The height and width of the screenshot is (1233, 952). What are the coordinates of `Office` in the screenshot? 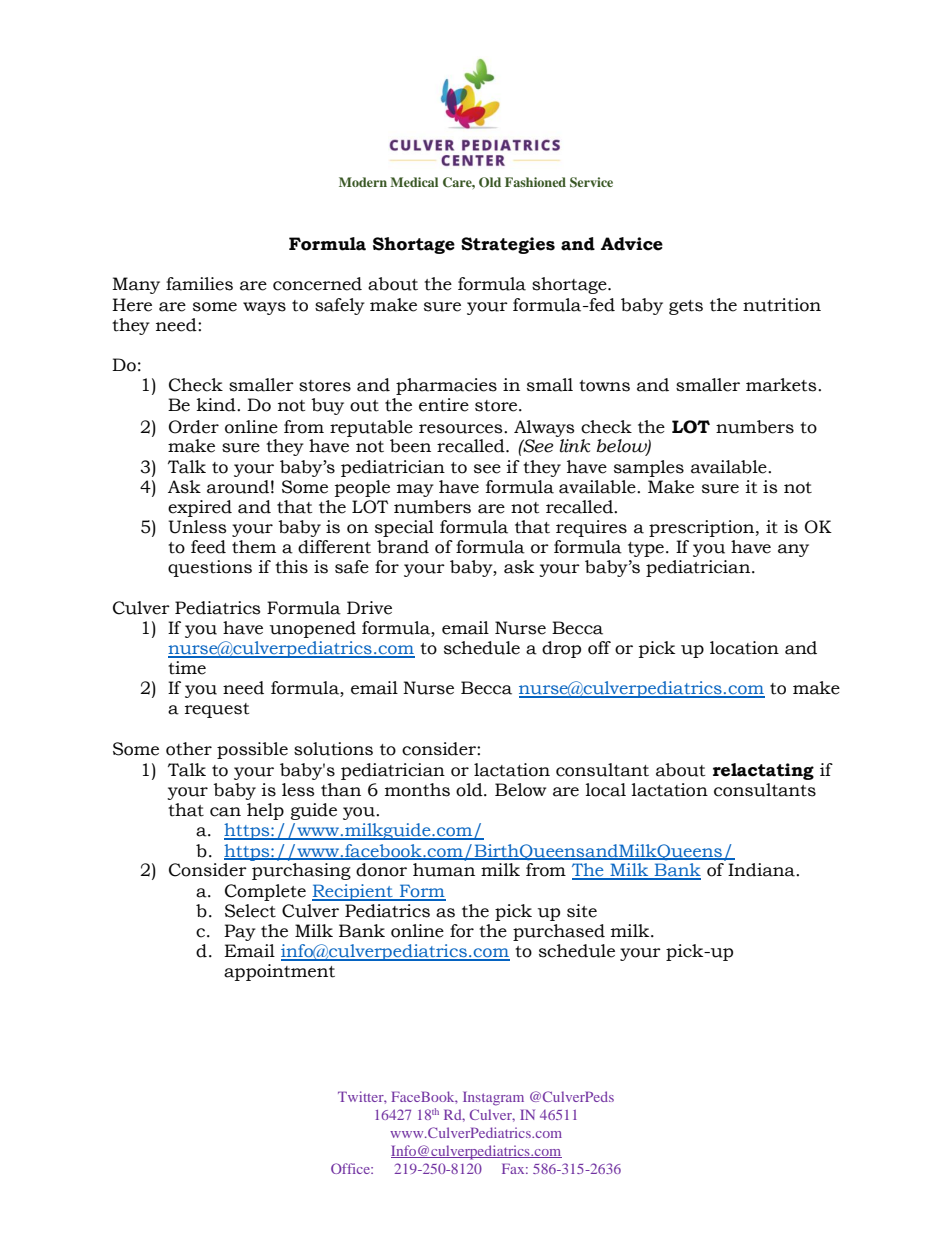 It's located at (351, 1168).
